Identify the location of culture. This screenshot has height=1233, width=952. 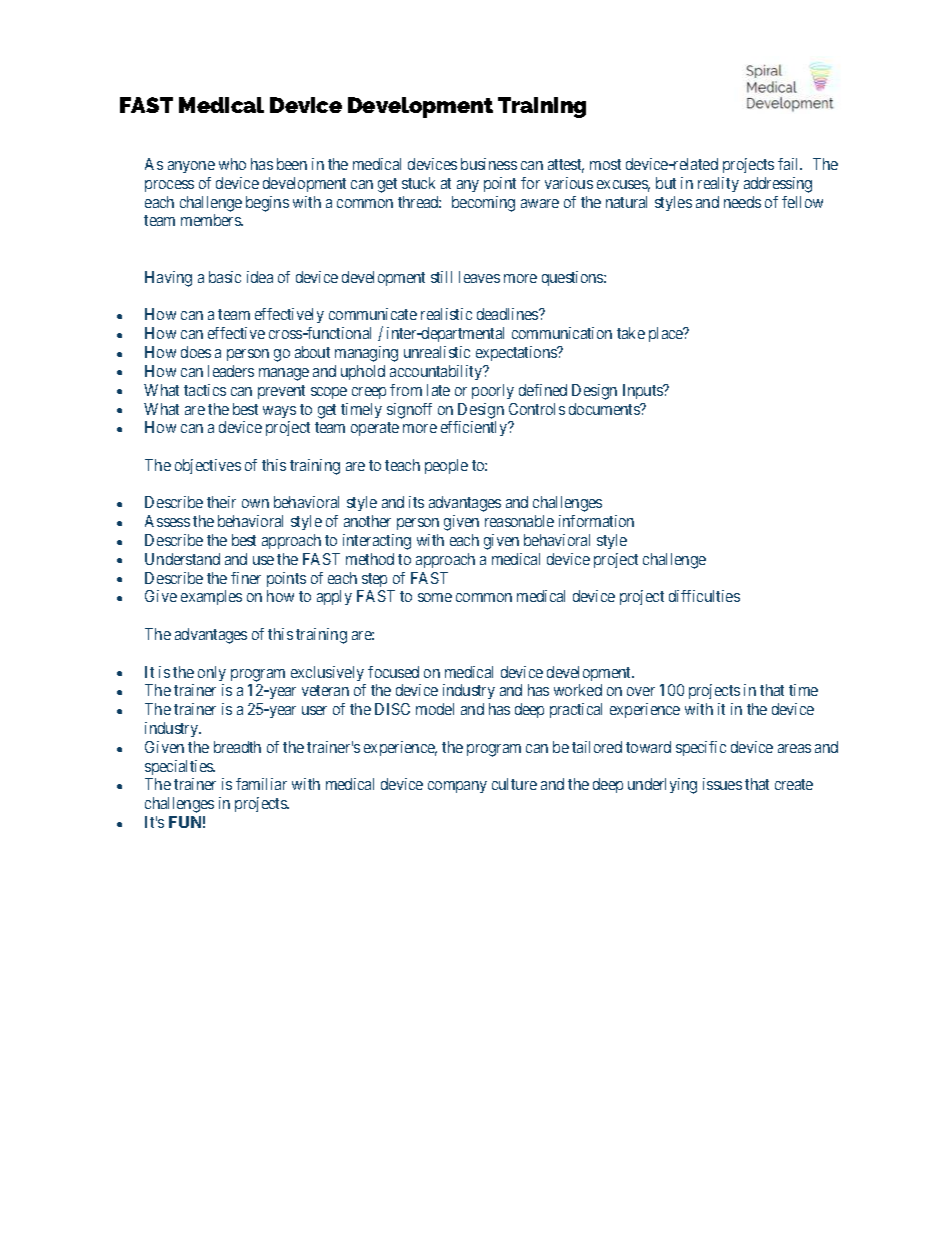
(514, 784).
